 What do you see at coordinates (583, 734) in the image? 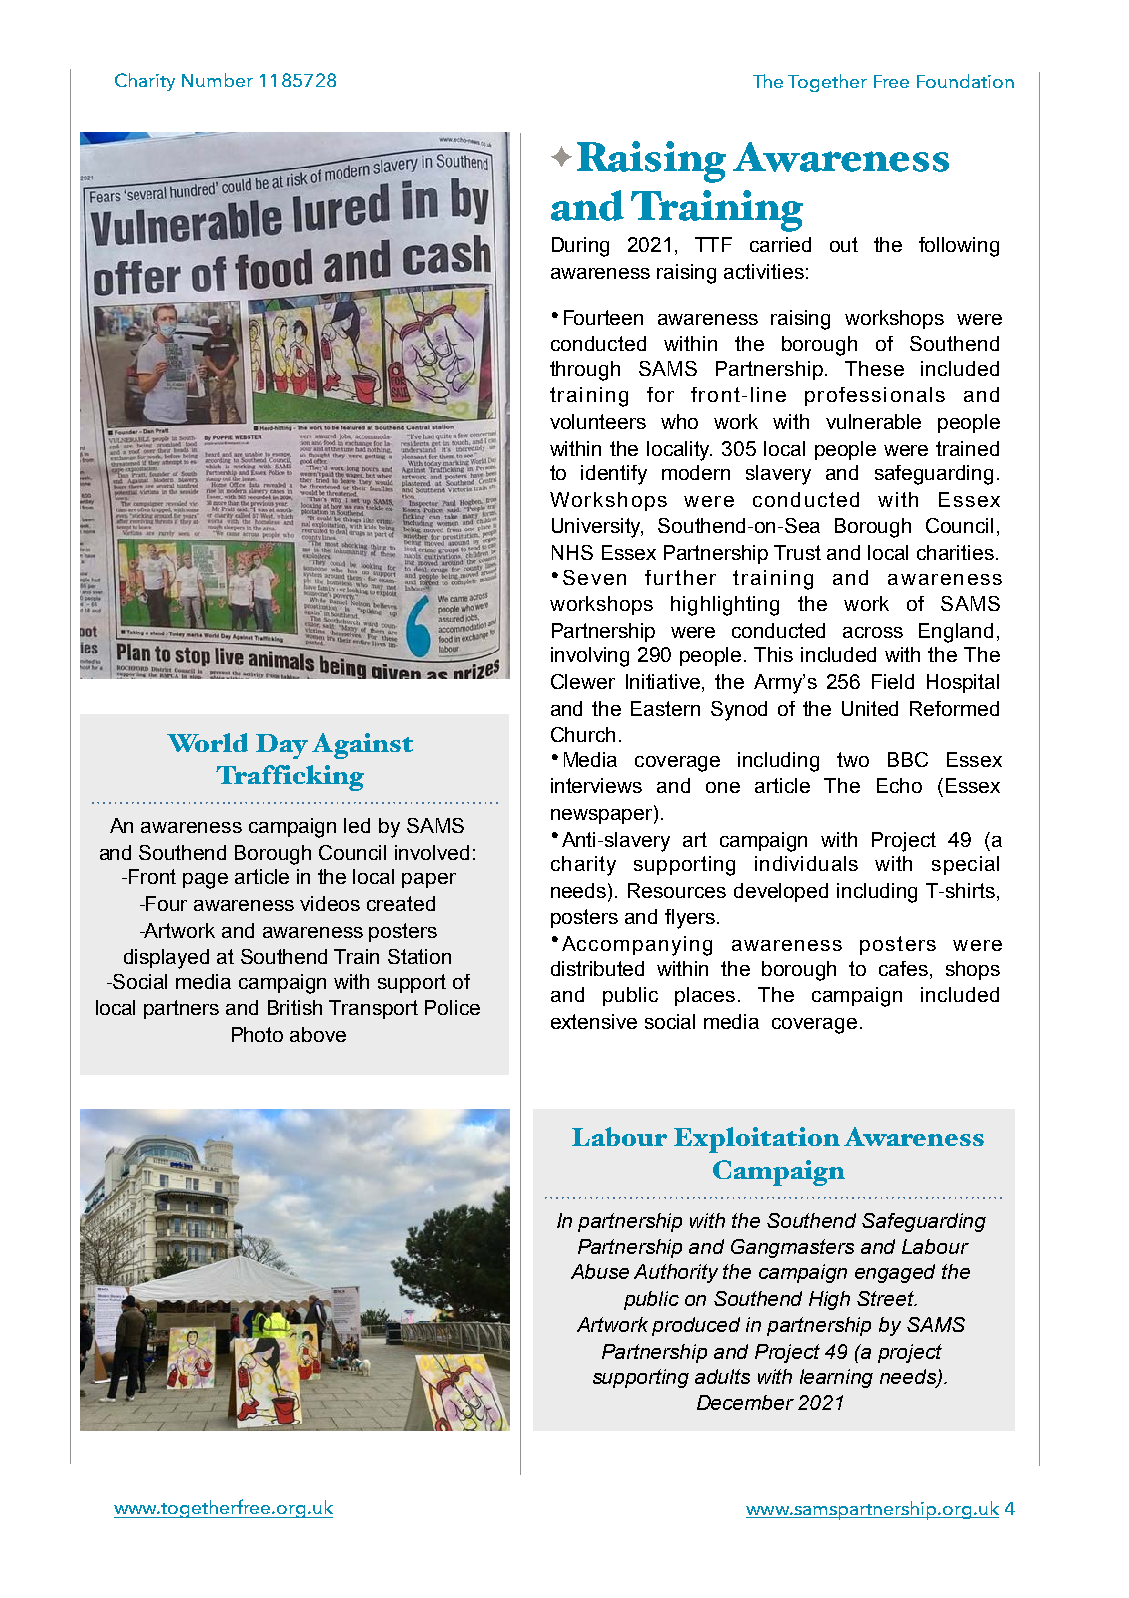
I see `Church` at bounding box center [583, 734].
